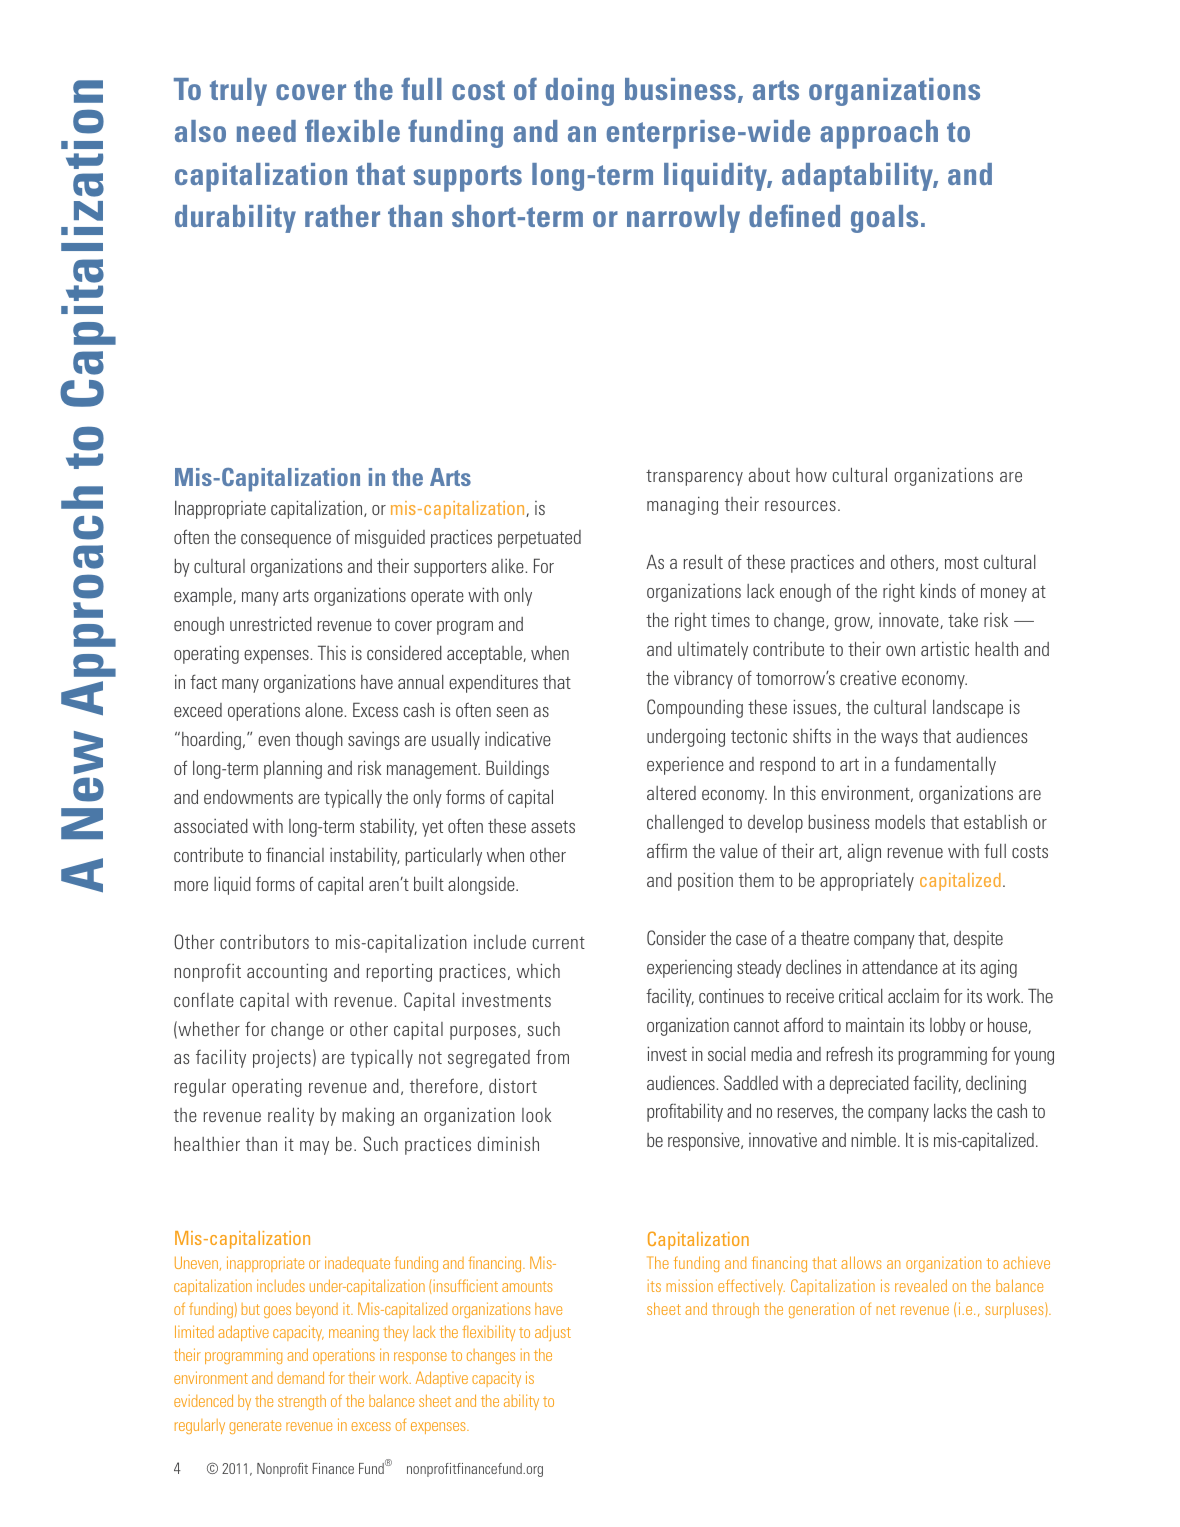 This page has height=1527, width=1180. I want to click on perpetuated, so click(539, 539).
